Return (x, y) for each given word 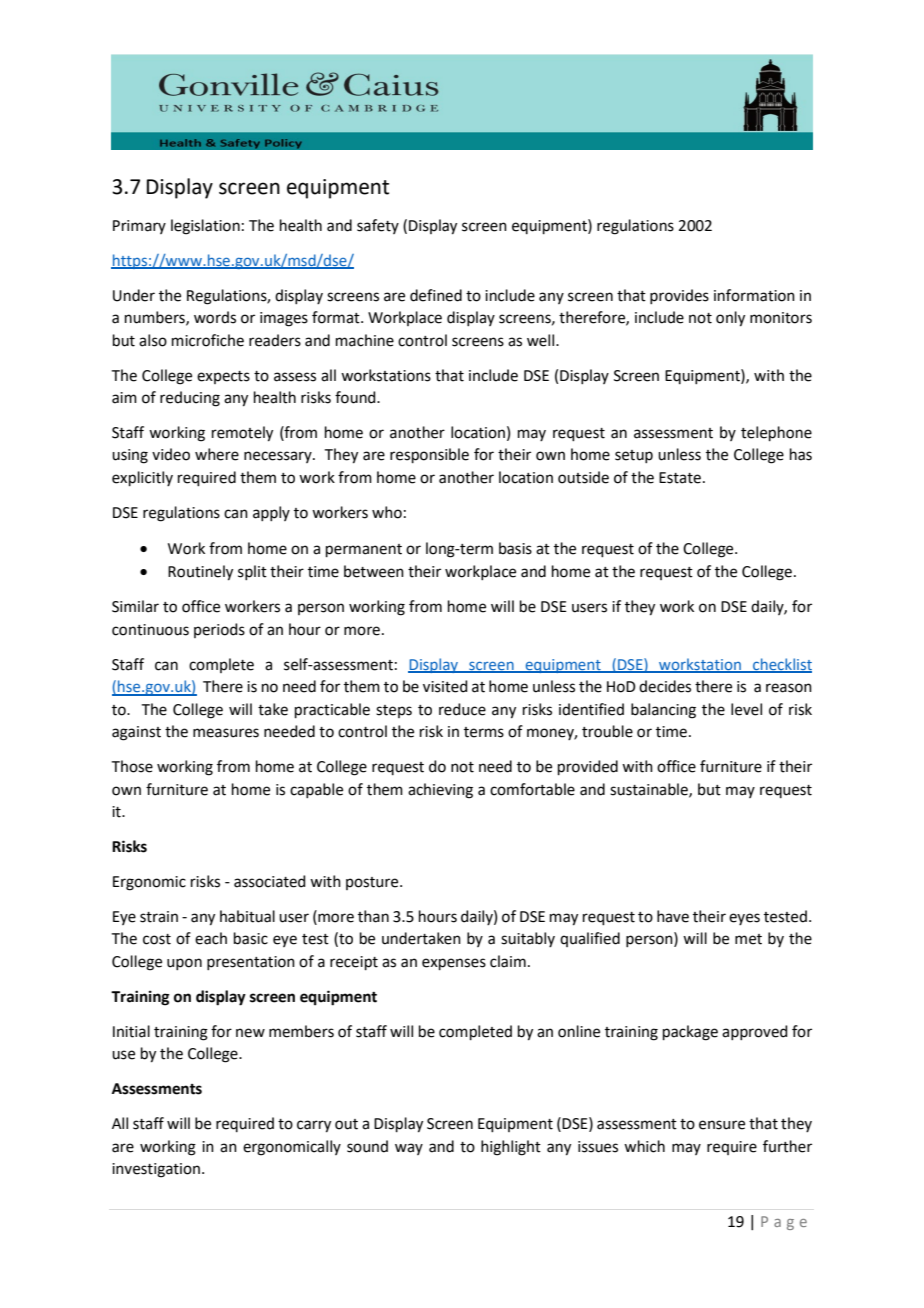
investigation (156, 1170)
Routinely (200, 573)
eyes (744, 919)
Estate (680, 478)
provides (679, 296)
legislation (205, 227)
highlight (511, 1148)
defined (436, 295)
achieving (440, 791)
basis (515, 548)
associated (270, 881)
